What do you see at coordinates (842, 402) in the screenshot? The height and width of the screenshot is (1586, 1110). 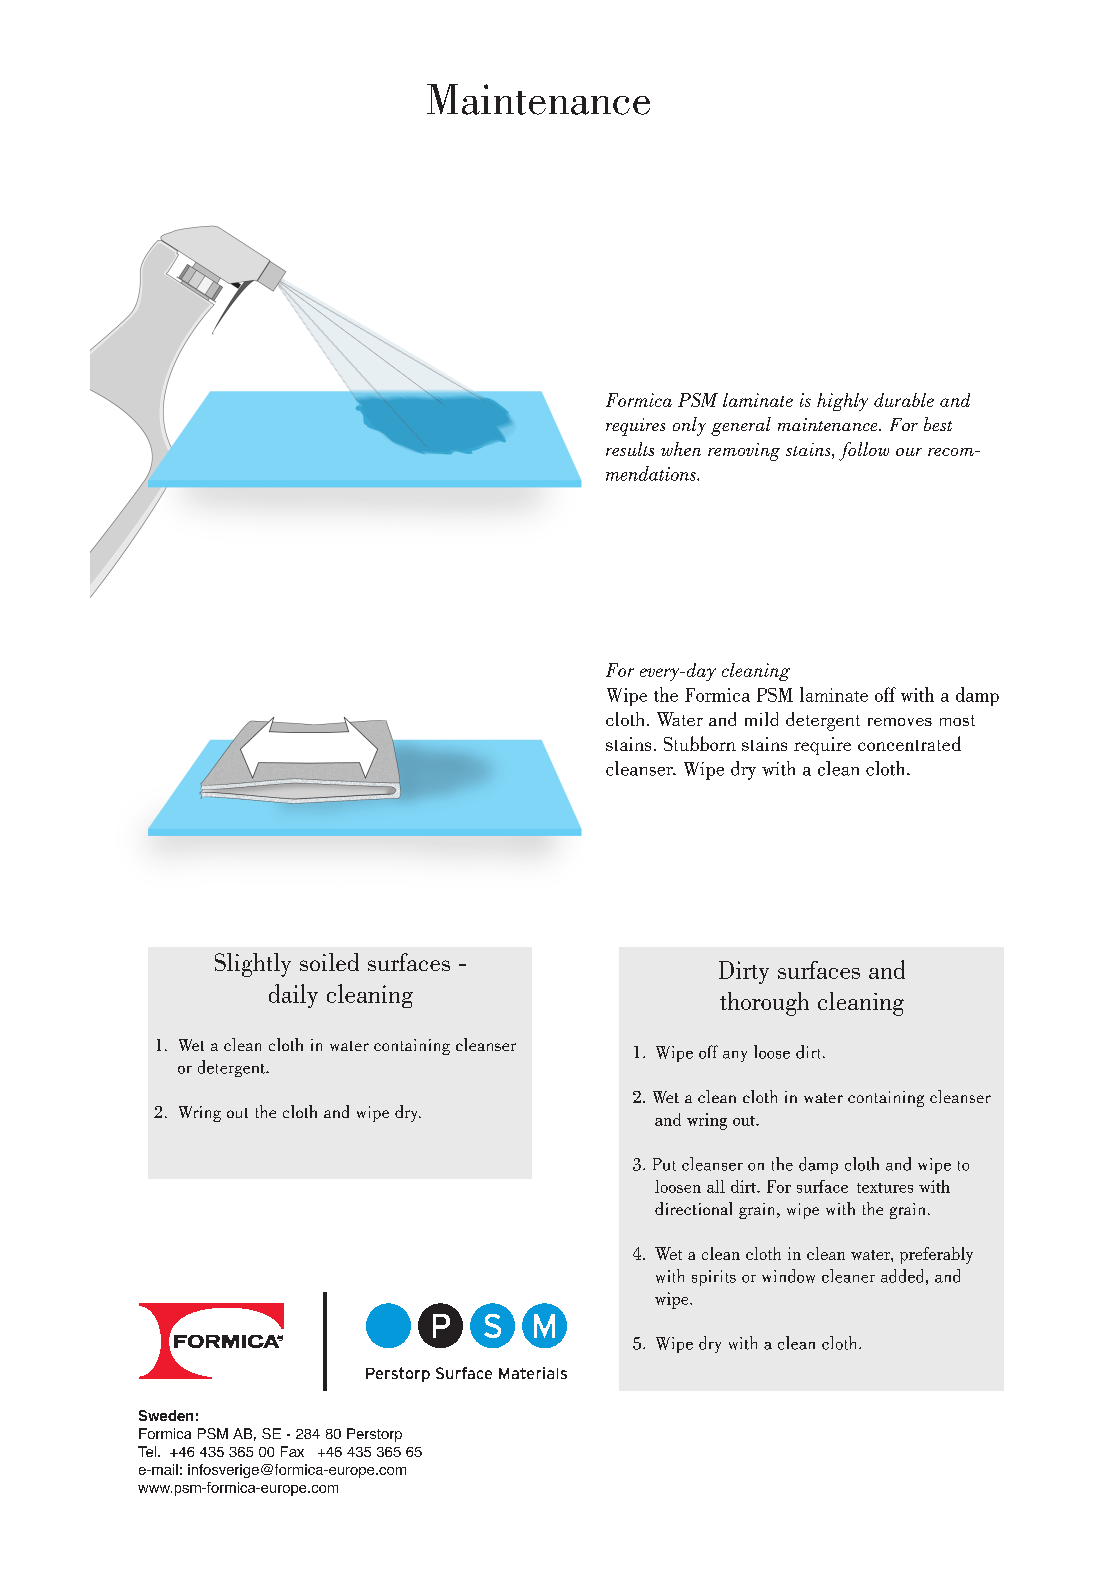 I see `highly` at bounding box center [842, 402].
